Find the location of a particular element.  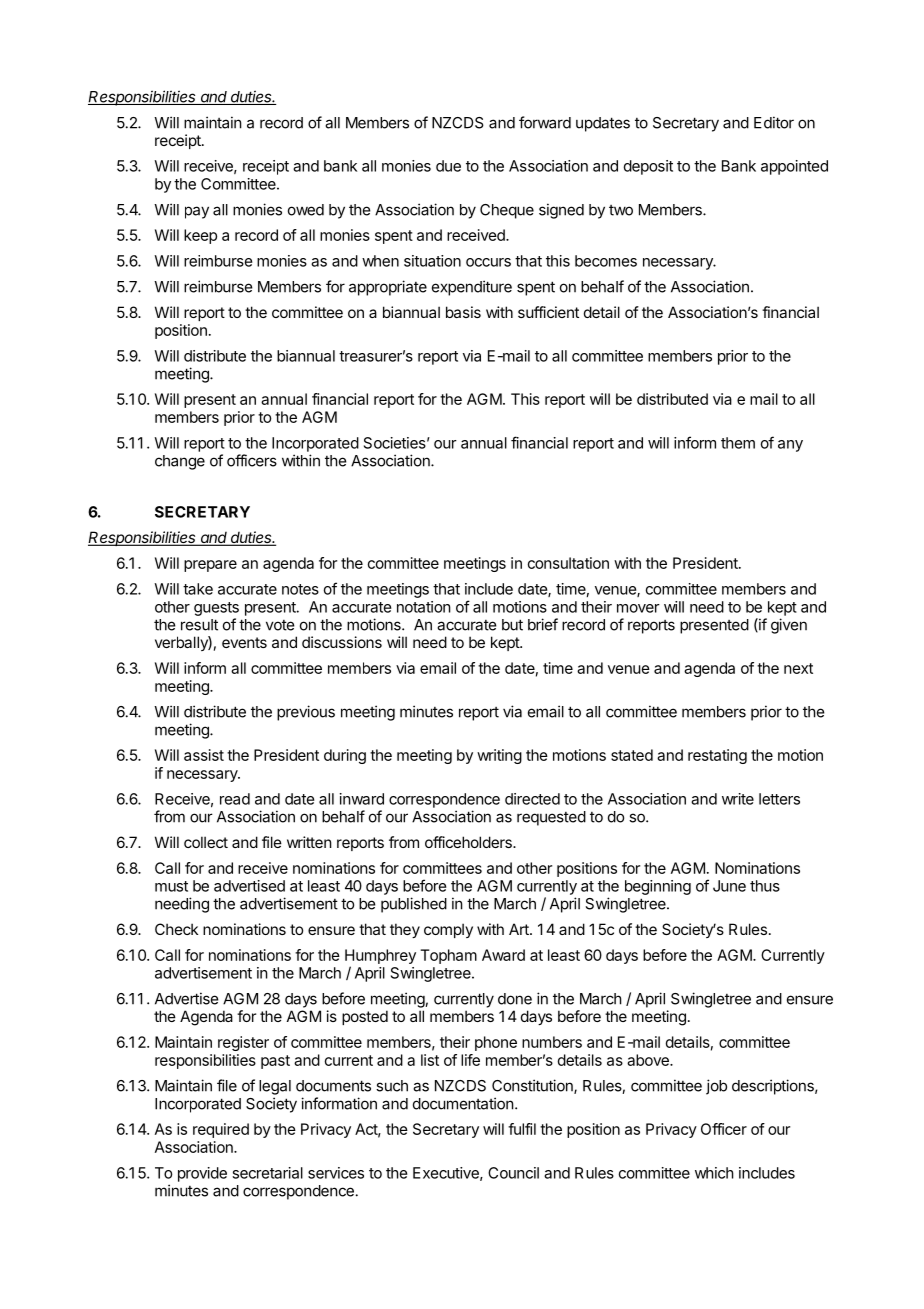

required is located at coordinates (221, 1130).
